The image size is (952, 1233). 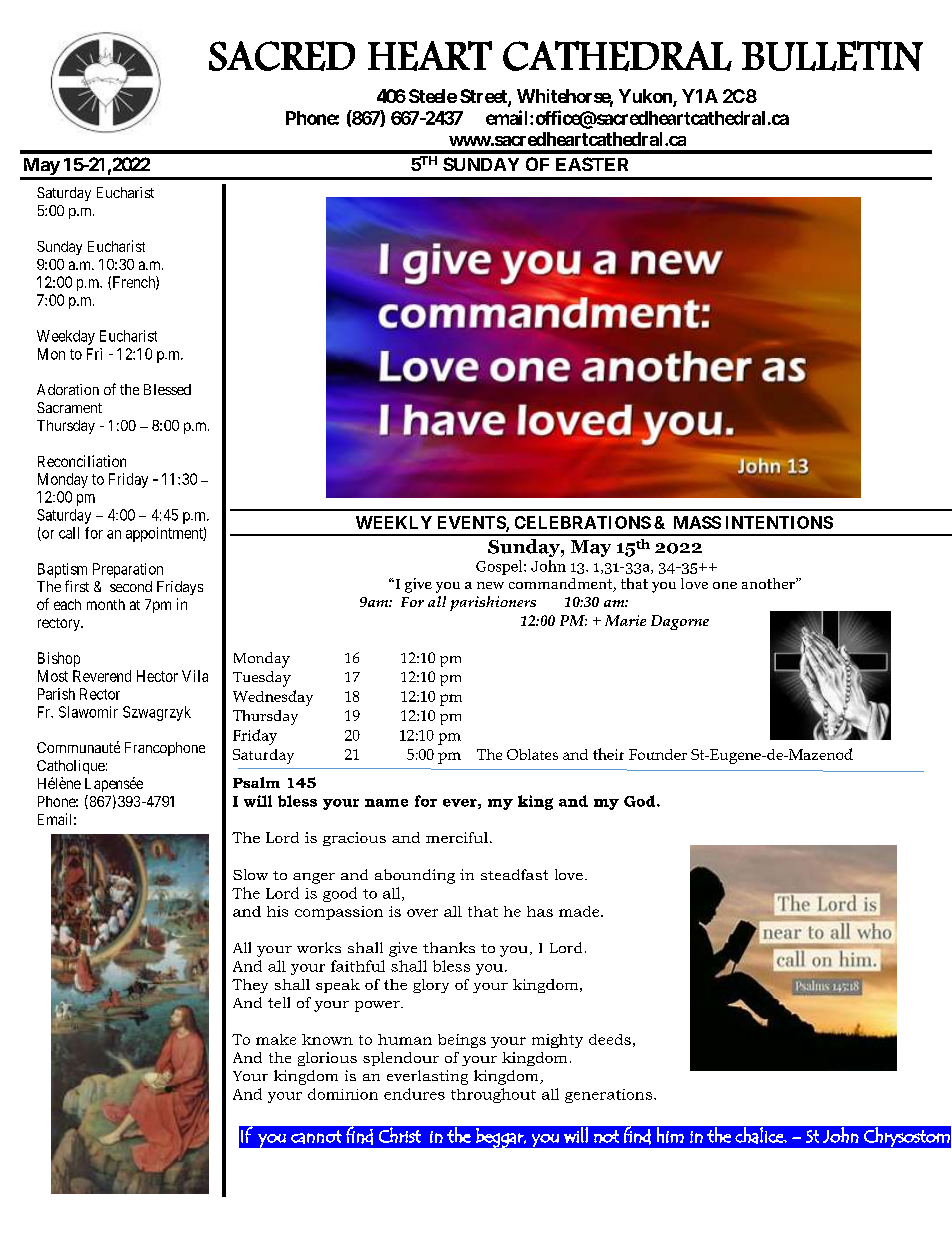 What do you see at coordinates (646, 97) in the image?
I see `Yukon` at bounding box center [646, 97].
